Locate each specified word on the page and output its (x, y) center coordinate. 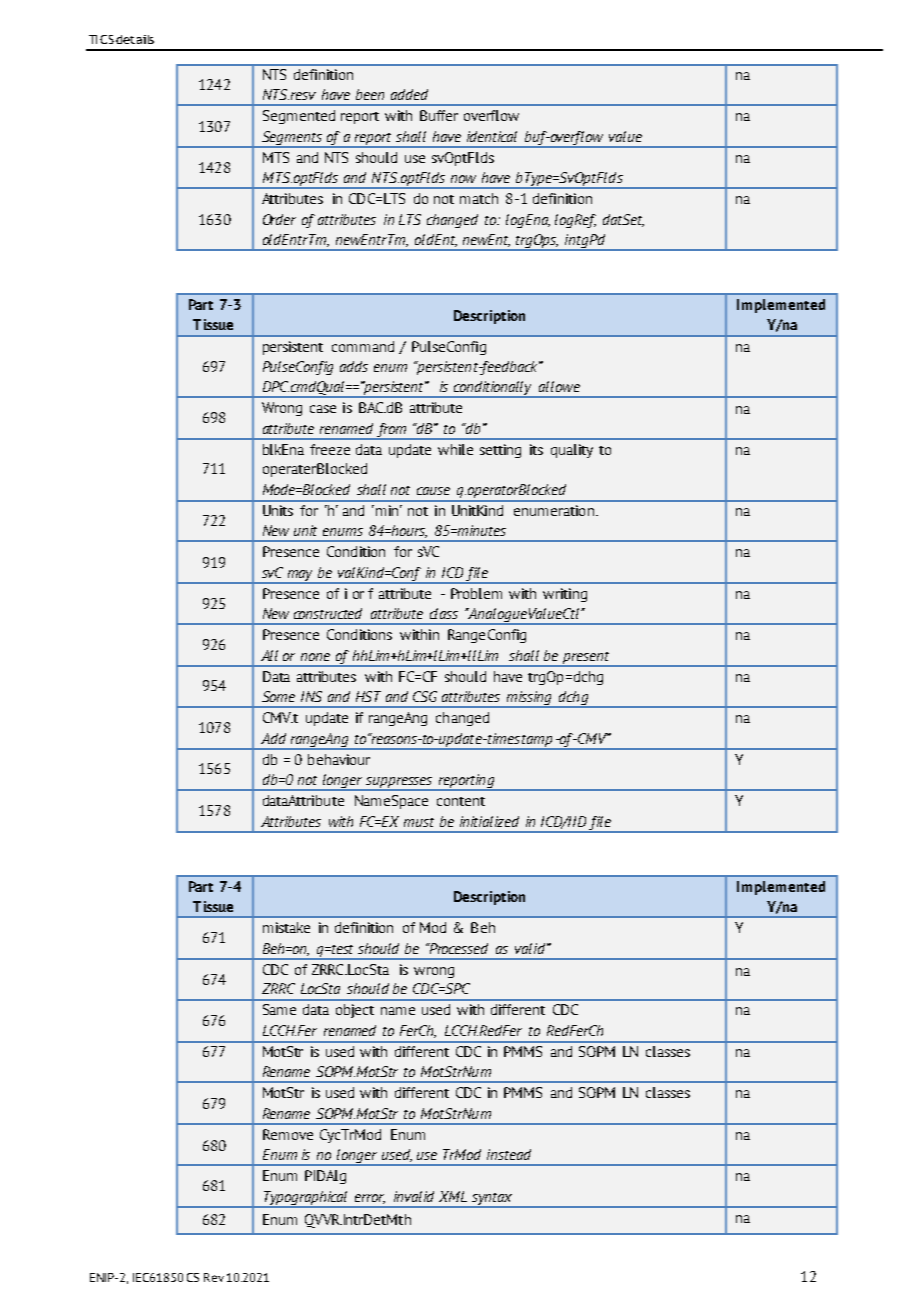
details (135, 39)
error (370, 1199)
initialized (489, 821)
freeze (330, 449)
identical (492, 136)
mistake (286, 927)
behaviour (339, 759)
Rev (214, 1277)
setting (500, 451)
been (370, 94)
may (301, 577)
